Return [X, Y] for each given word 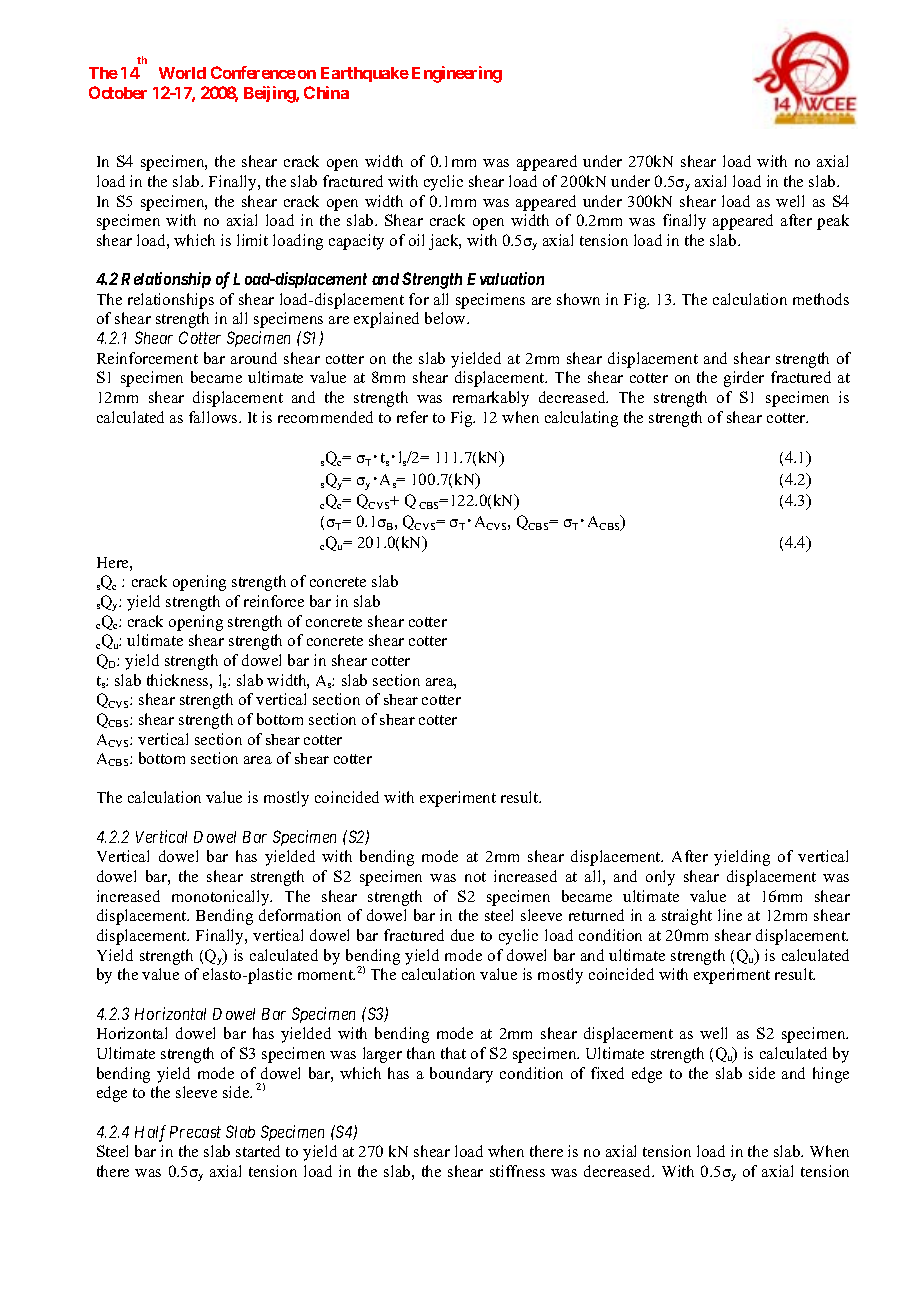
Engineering [457, 74]
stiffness [517, 1171]
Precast [195, 1132]
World [182, 73]
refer [412, 417]
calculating [581, 419]
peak [833, 222]
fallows [214, 417]
